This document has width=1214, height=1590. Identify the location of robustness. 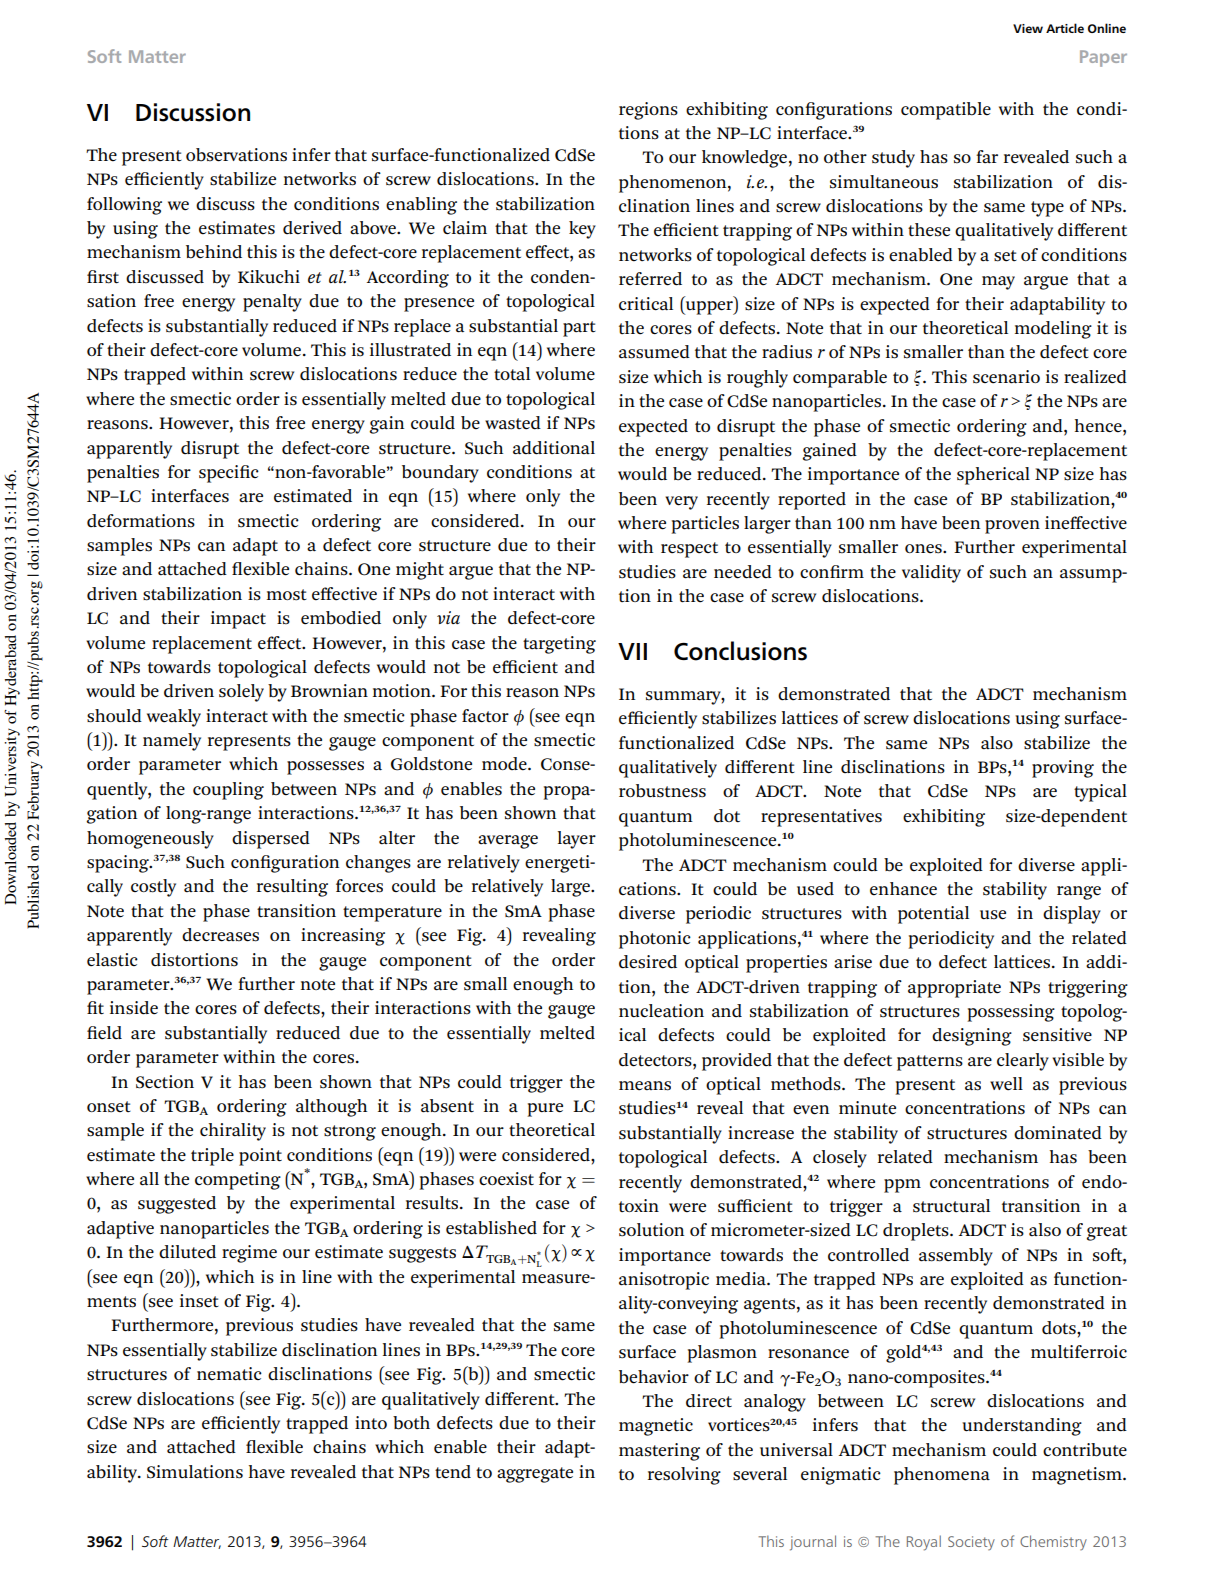
(662, 791).
